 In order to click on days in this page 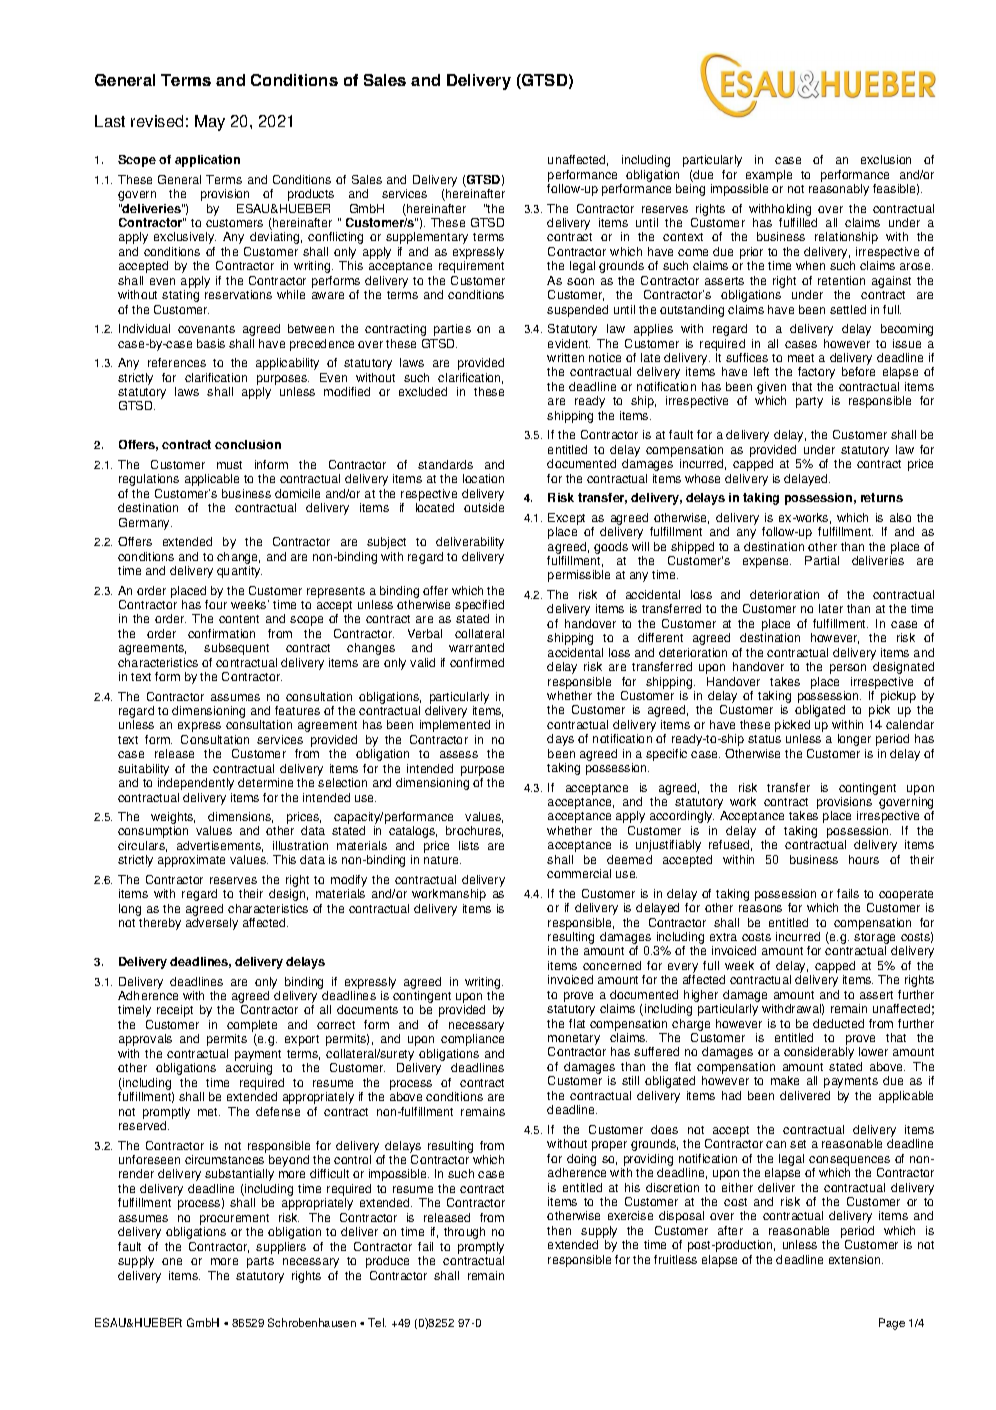, I will do `click(560, 740)`.
